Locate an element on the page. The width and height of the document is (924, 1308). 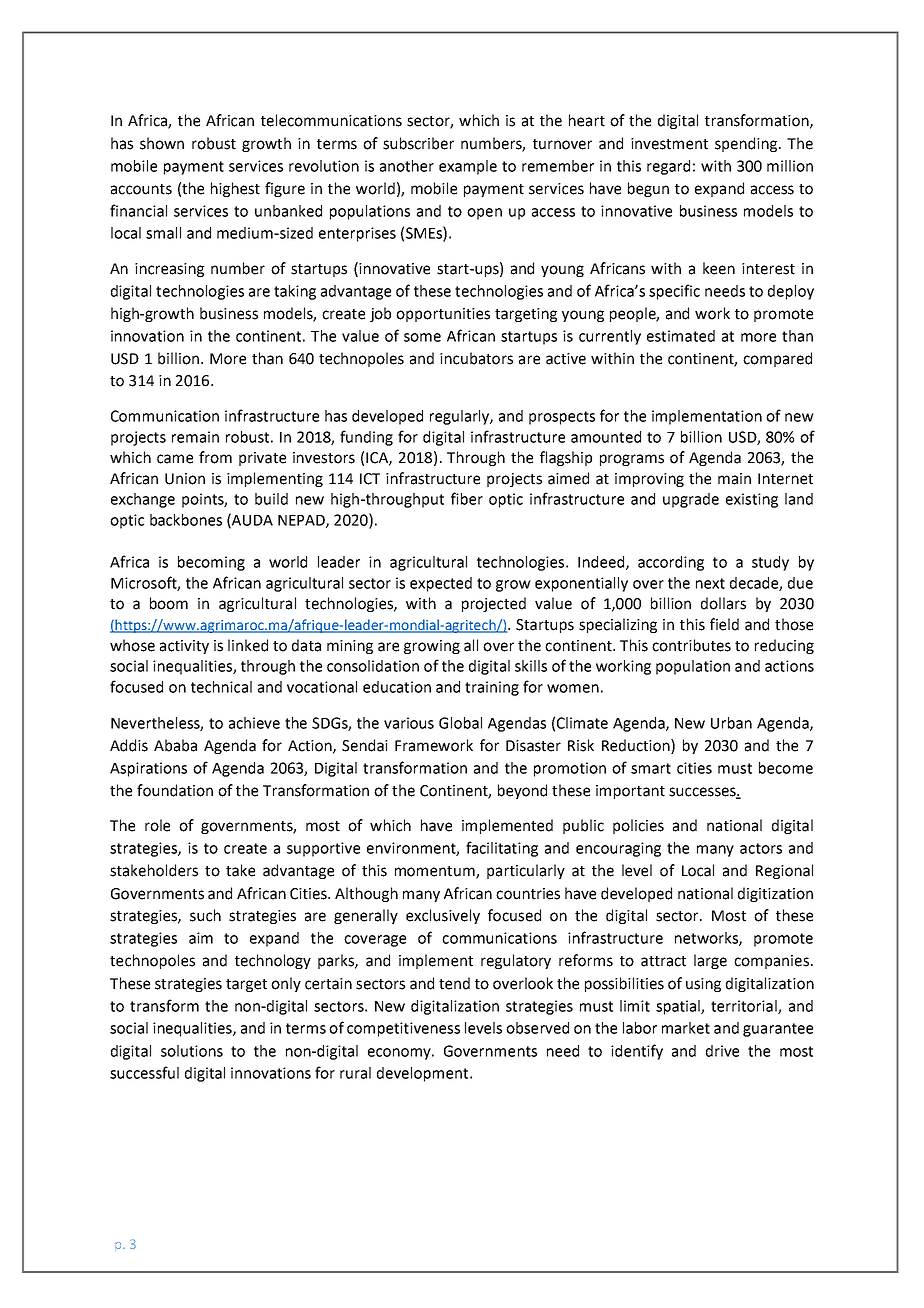
example is located at coordinates (468, 167).
